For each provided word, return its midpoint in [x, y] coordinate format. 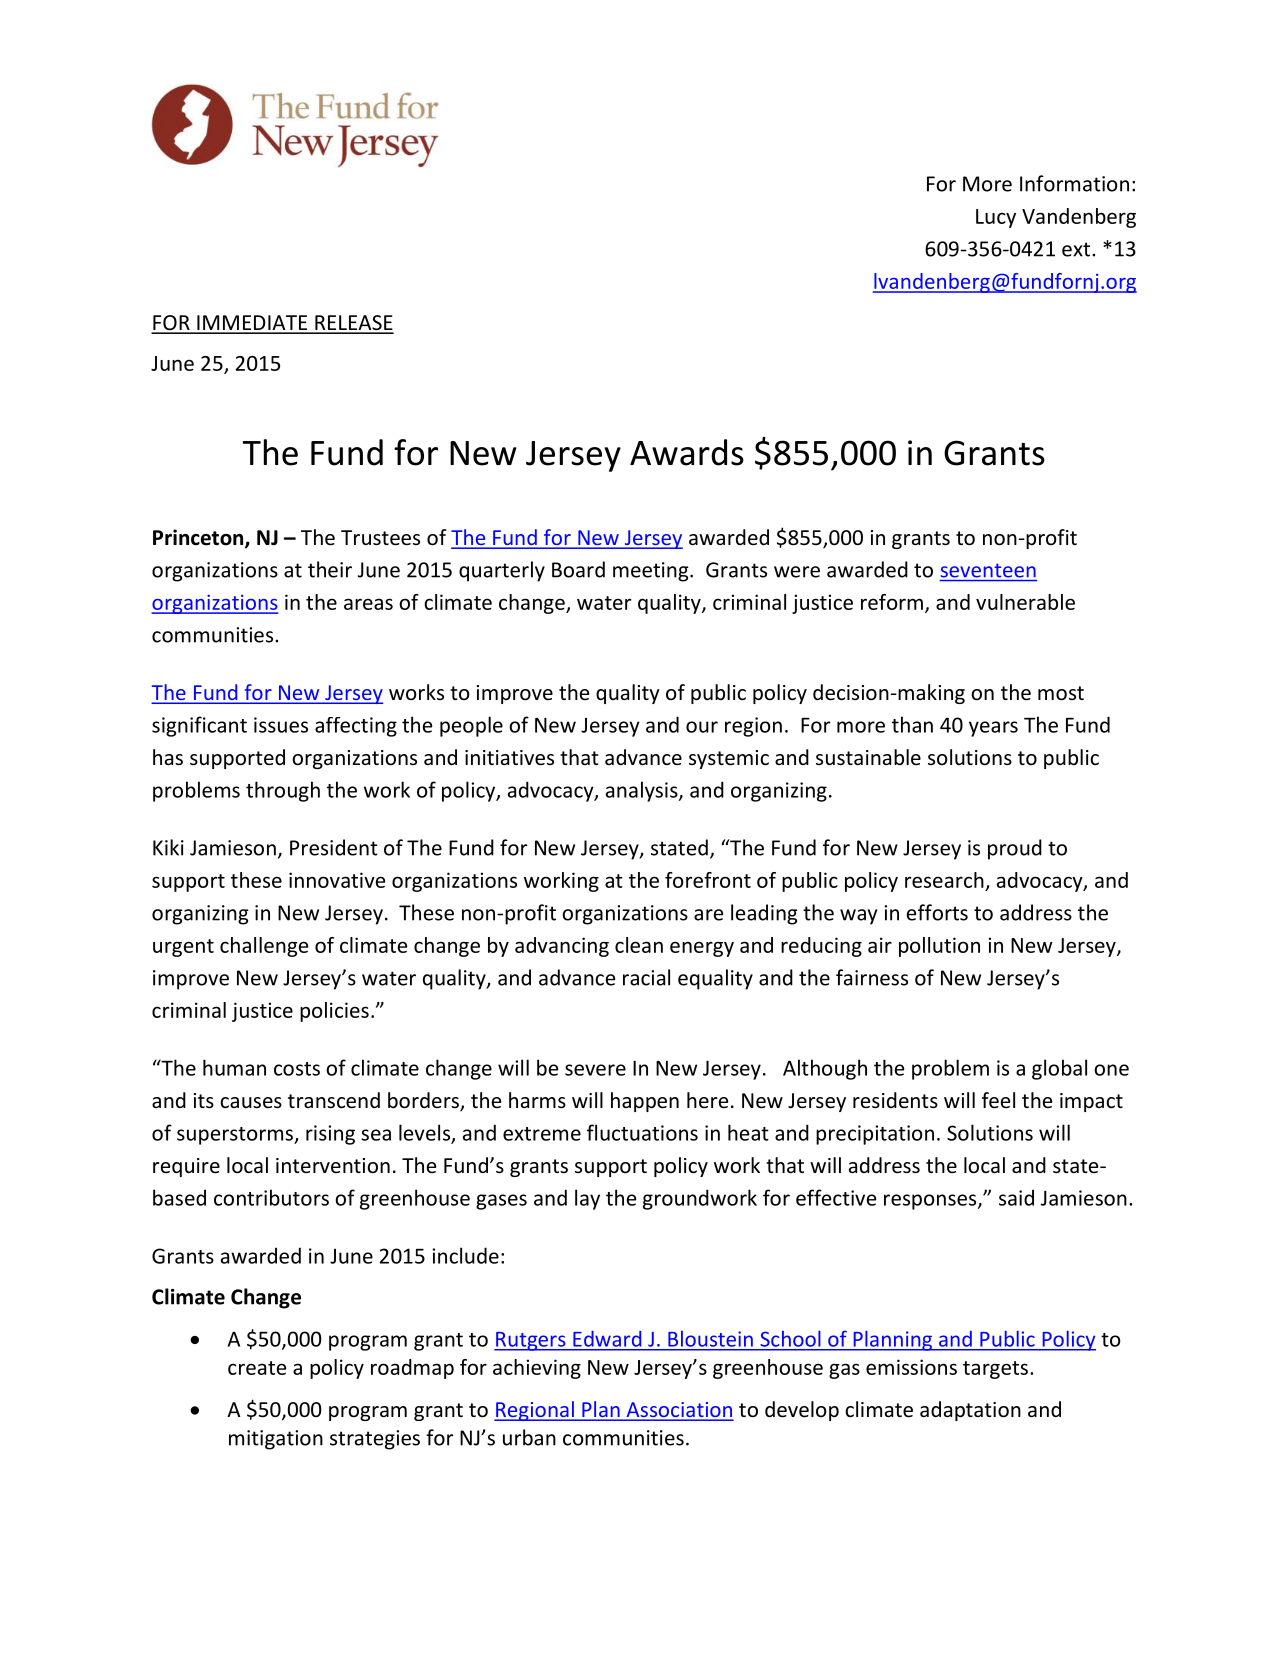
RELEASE [353, 324]
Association [679, 1411]
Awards [687, 452]
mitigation [276, 1440]
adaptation [970, 1411]
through [283, 791]
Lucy [996, 218]
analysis [643, 791]
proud [1015, 849]
